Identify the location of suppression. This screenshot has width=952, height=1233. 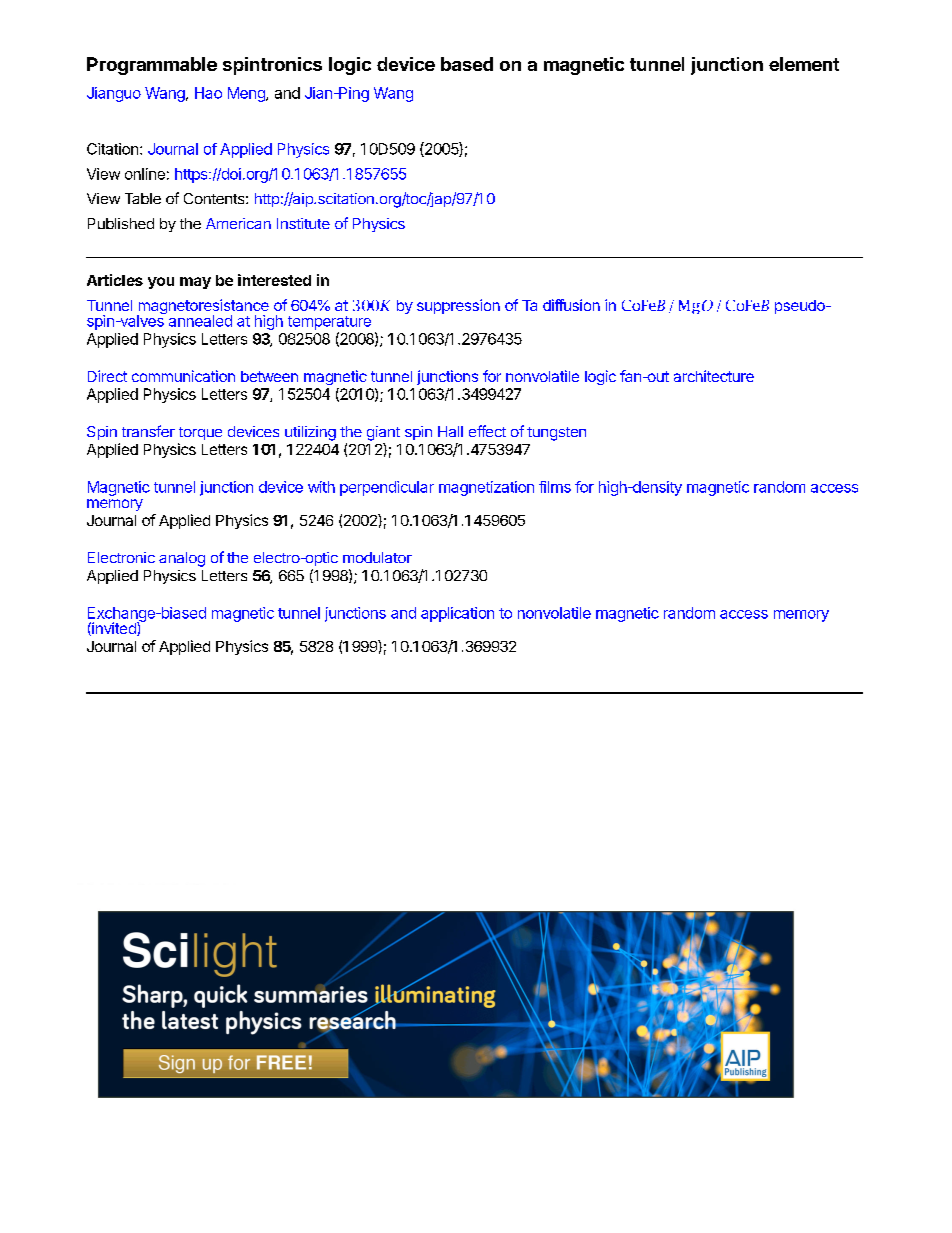
(458, 306).
